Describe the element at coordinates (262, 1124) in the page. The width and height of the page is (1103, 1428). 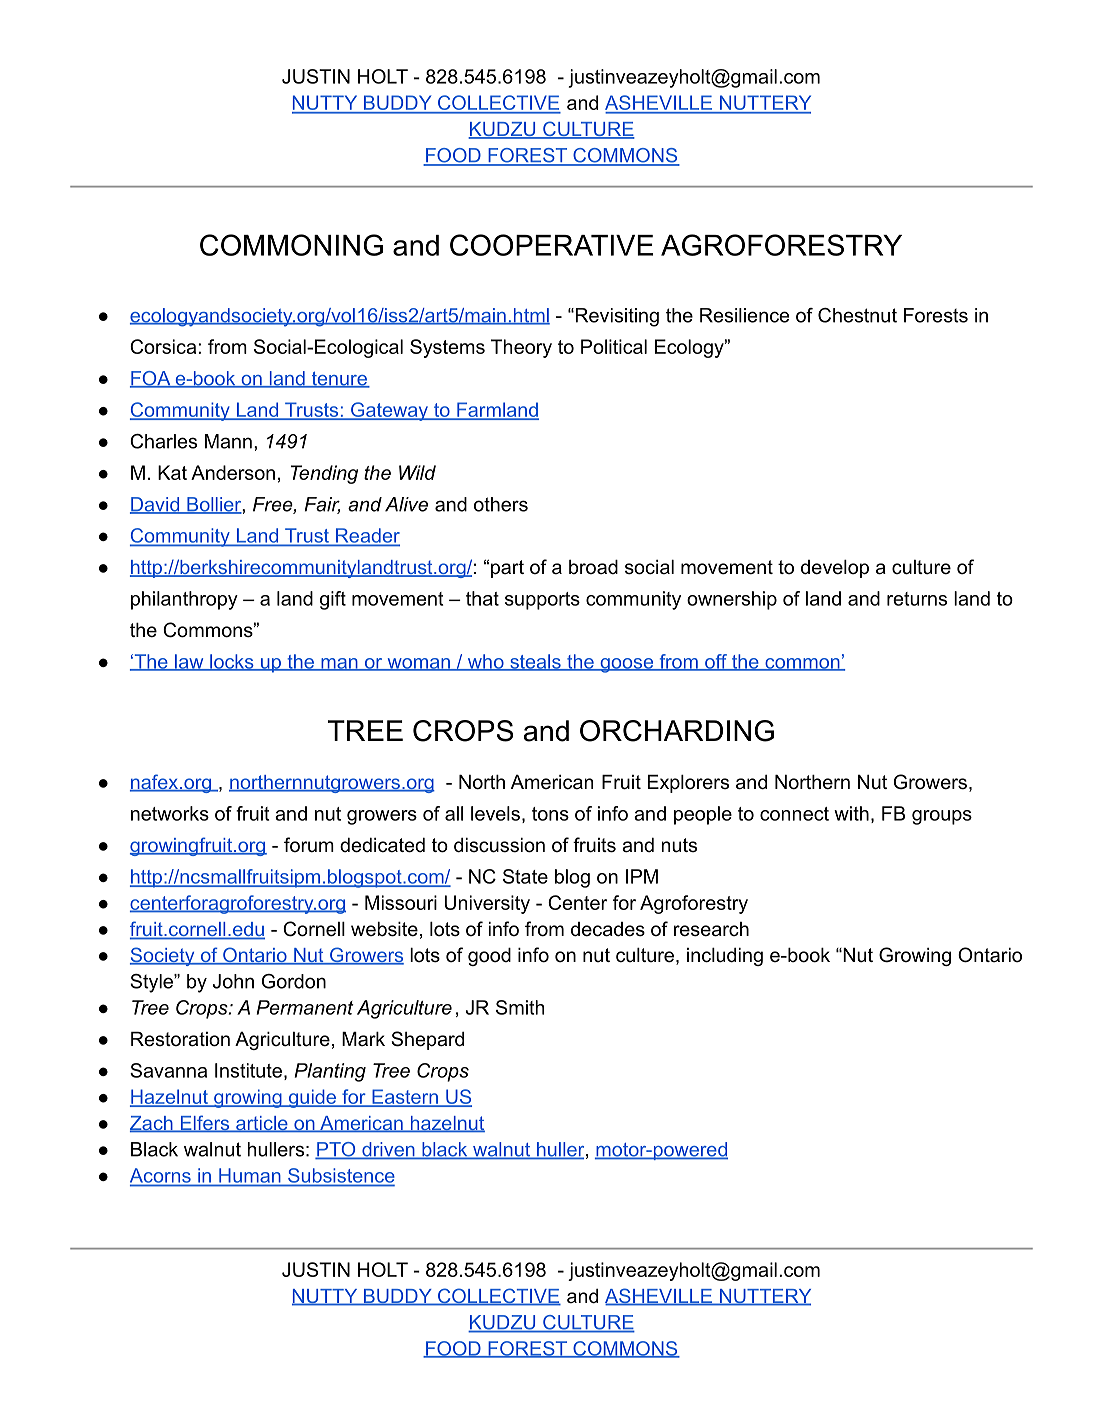
I see `article` at that location.
